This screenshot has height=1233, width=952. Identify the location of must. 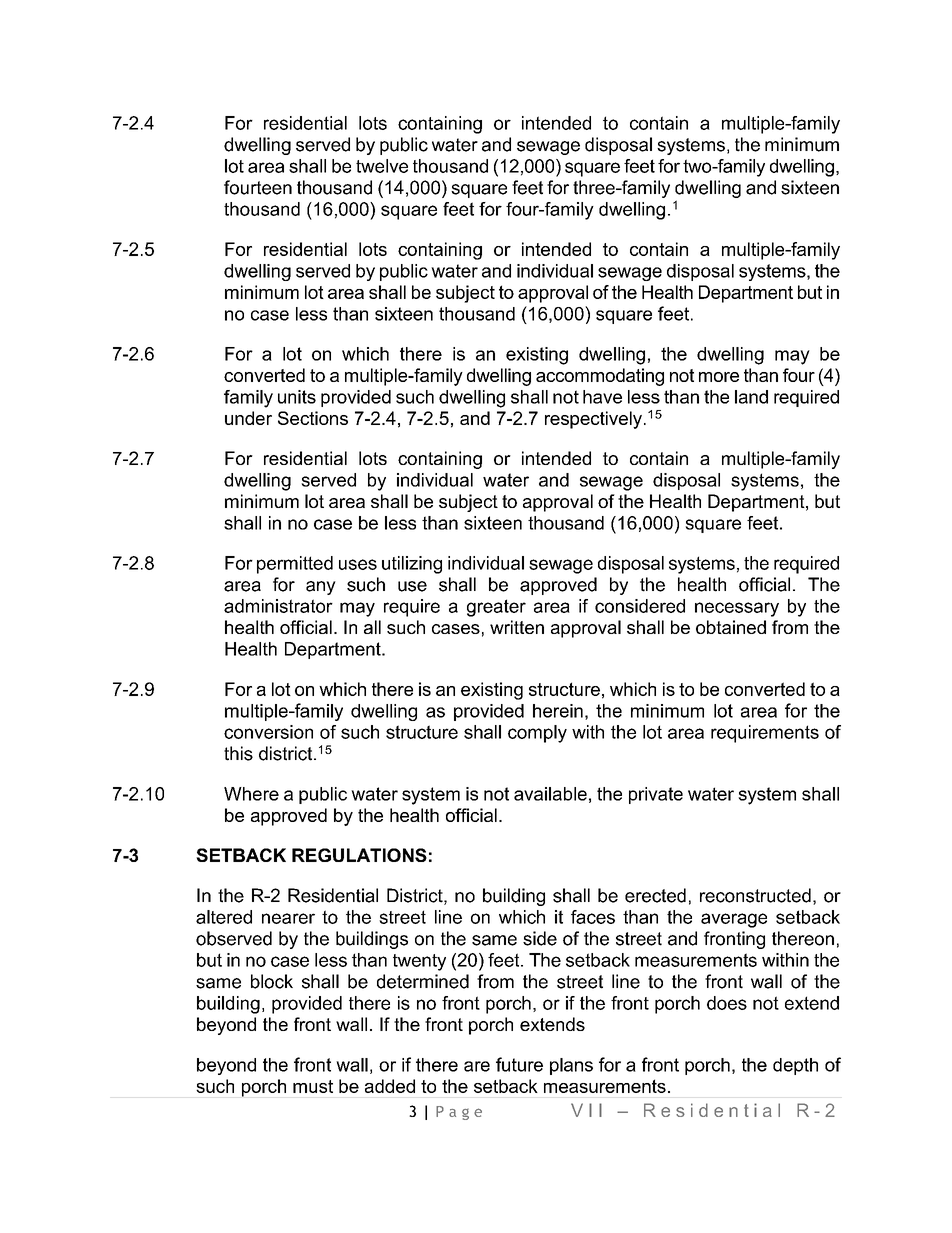
(313, 1086).
